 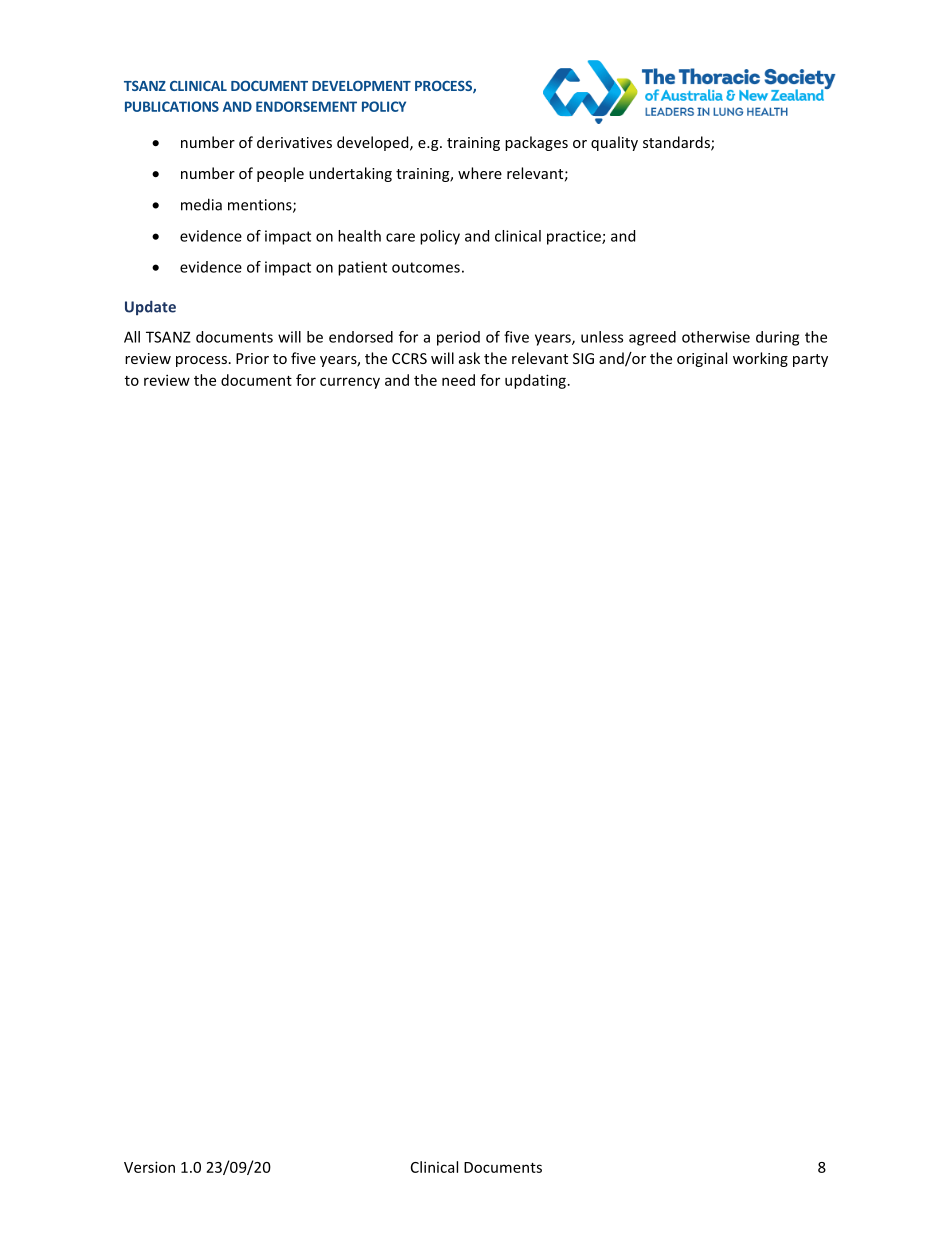 I want to click on where, so click(x=480, y=173).
